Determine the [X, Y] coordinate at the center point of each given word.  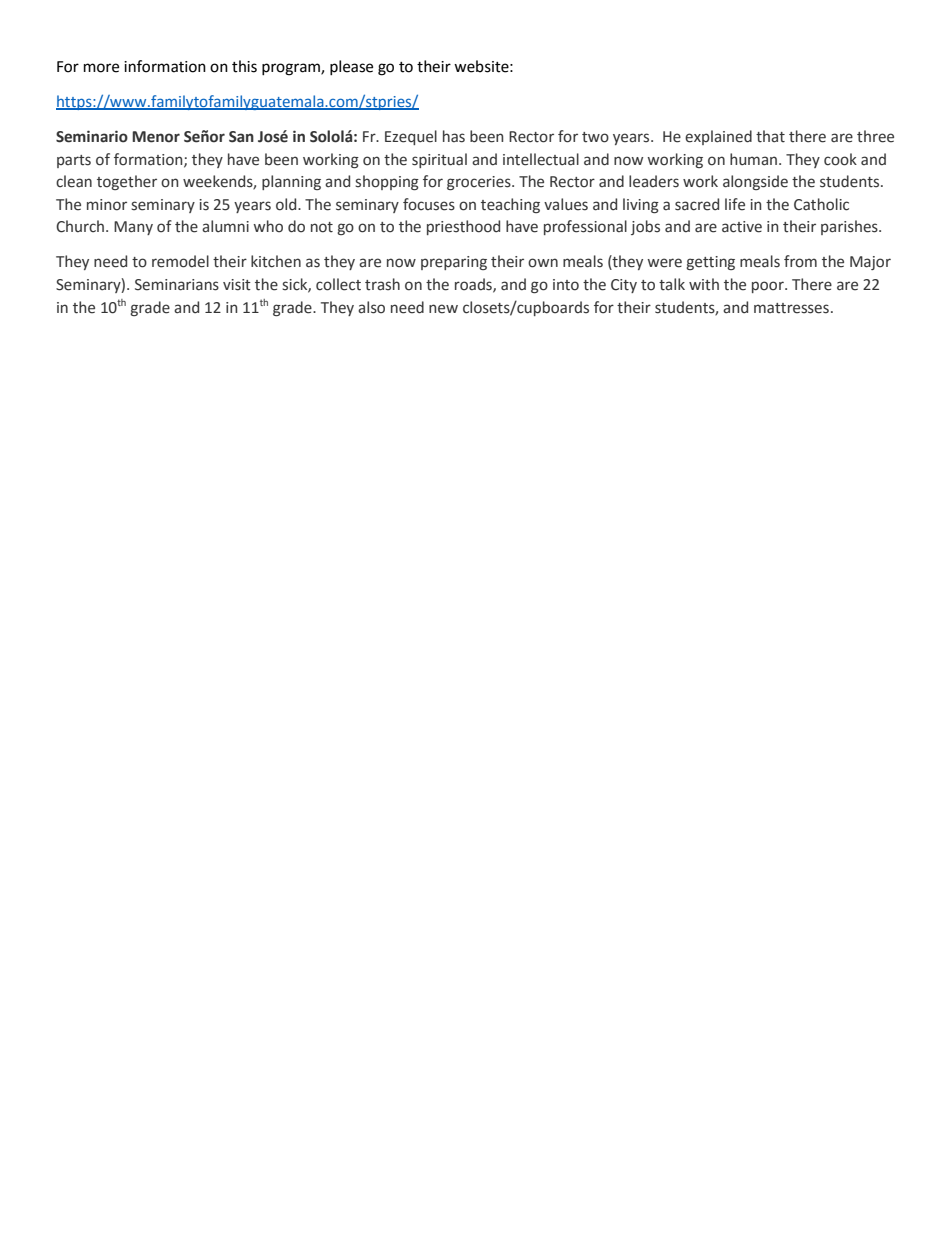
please [351, 67]
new [443, 309]
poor [769, 287]
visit [237, 285]
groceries [480, 183]
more [101, 68]
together [127, 182]
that [770, 136]
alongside [755, 182]
